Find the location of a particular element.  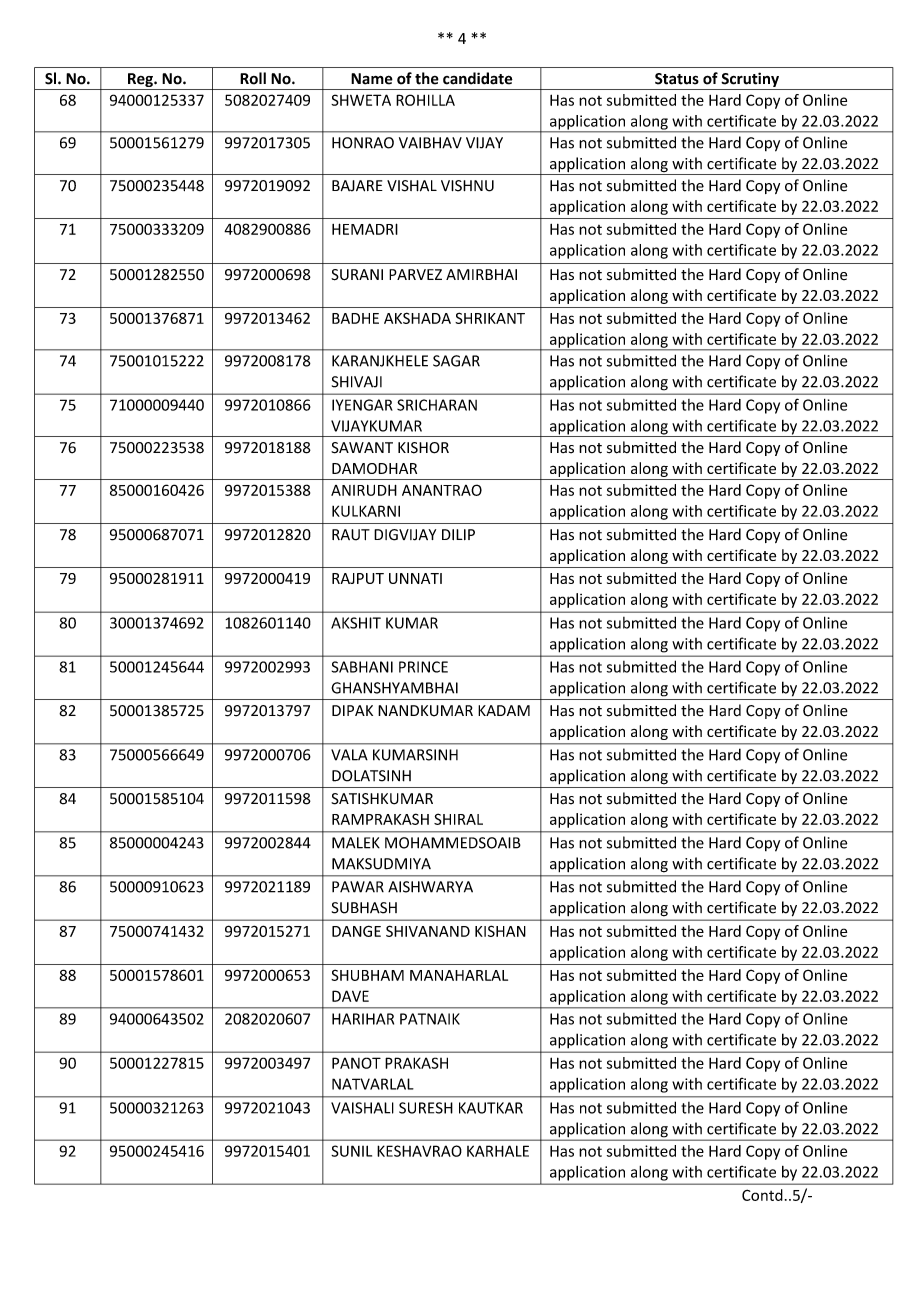

SHWETA is located at coordinates (361, 100).
